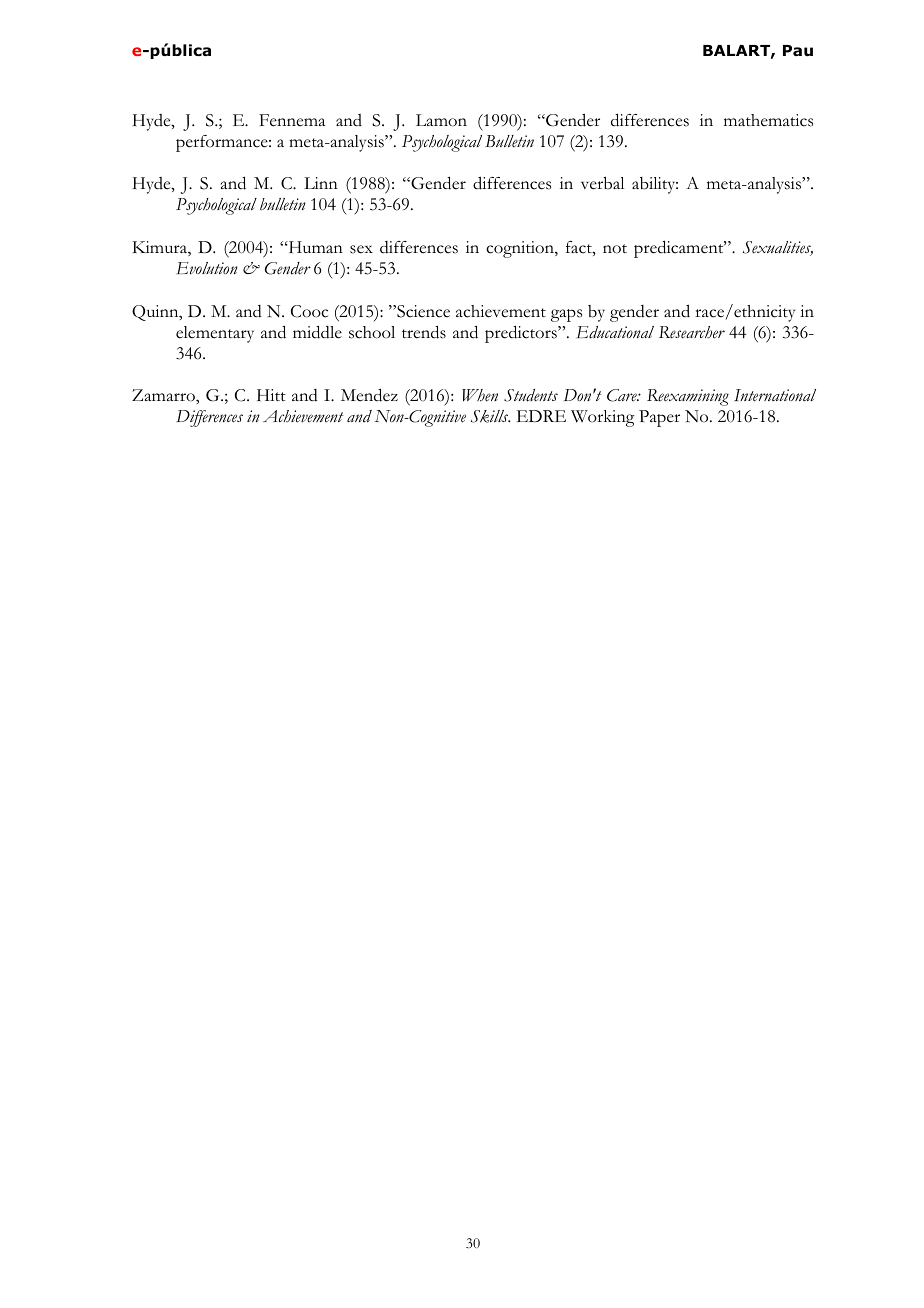 The width and height of the page is (924, 1308). Describe the element at coordinates (321, 183) in the page. I see `Linn` at that location.
